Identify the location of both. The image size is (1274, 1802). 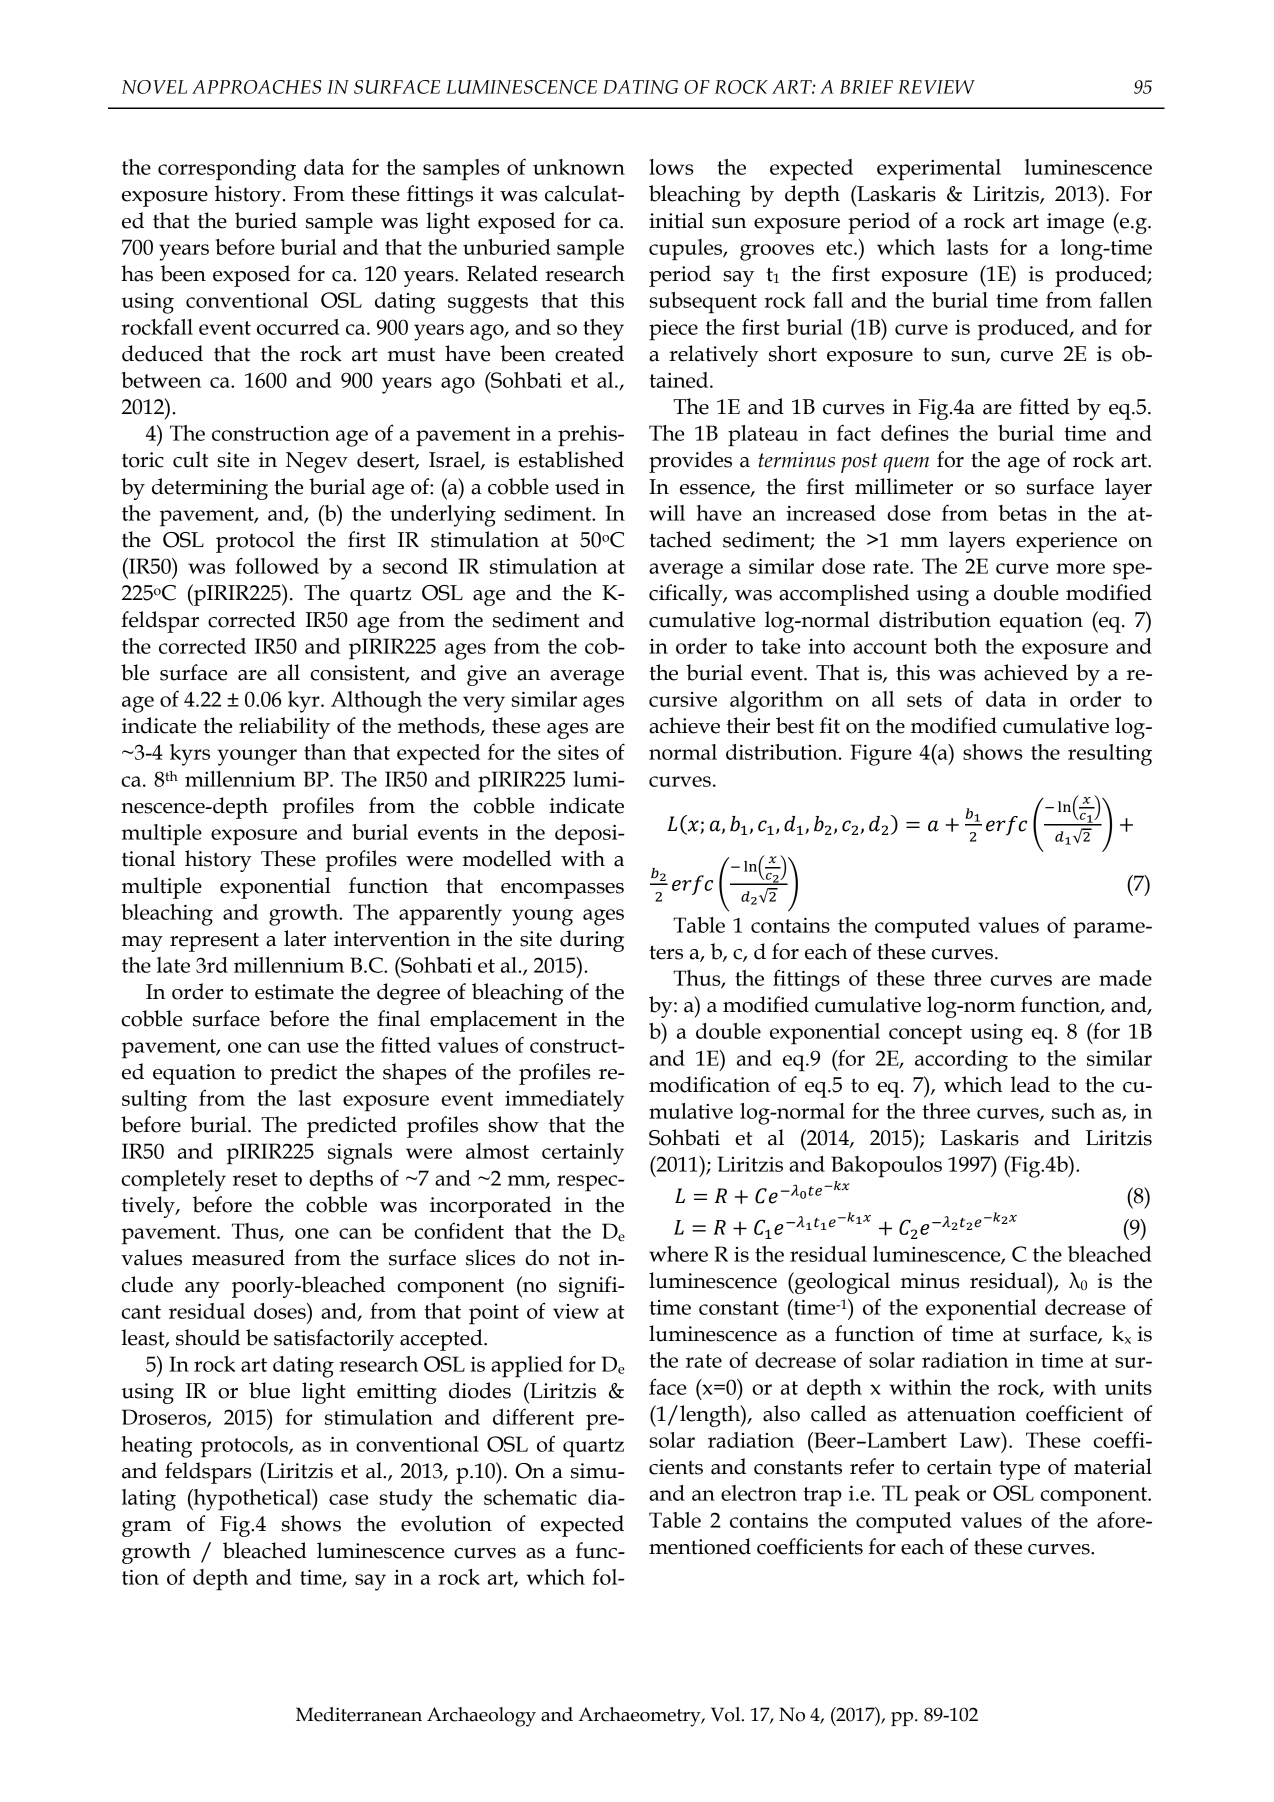
(955, 646).
